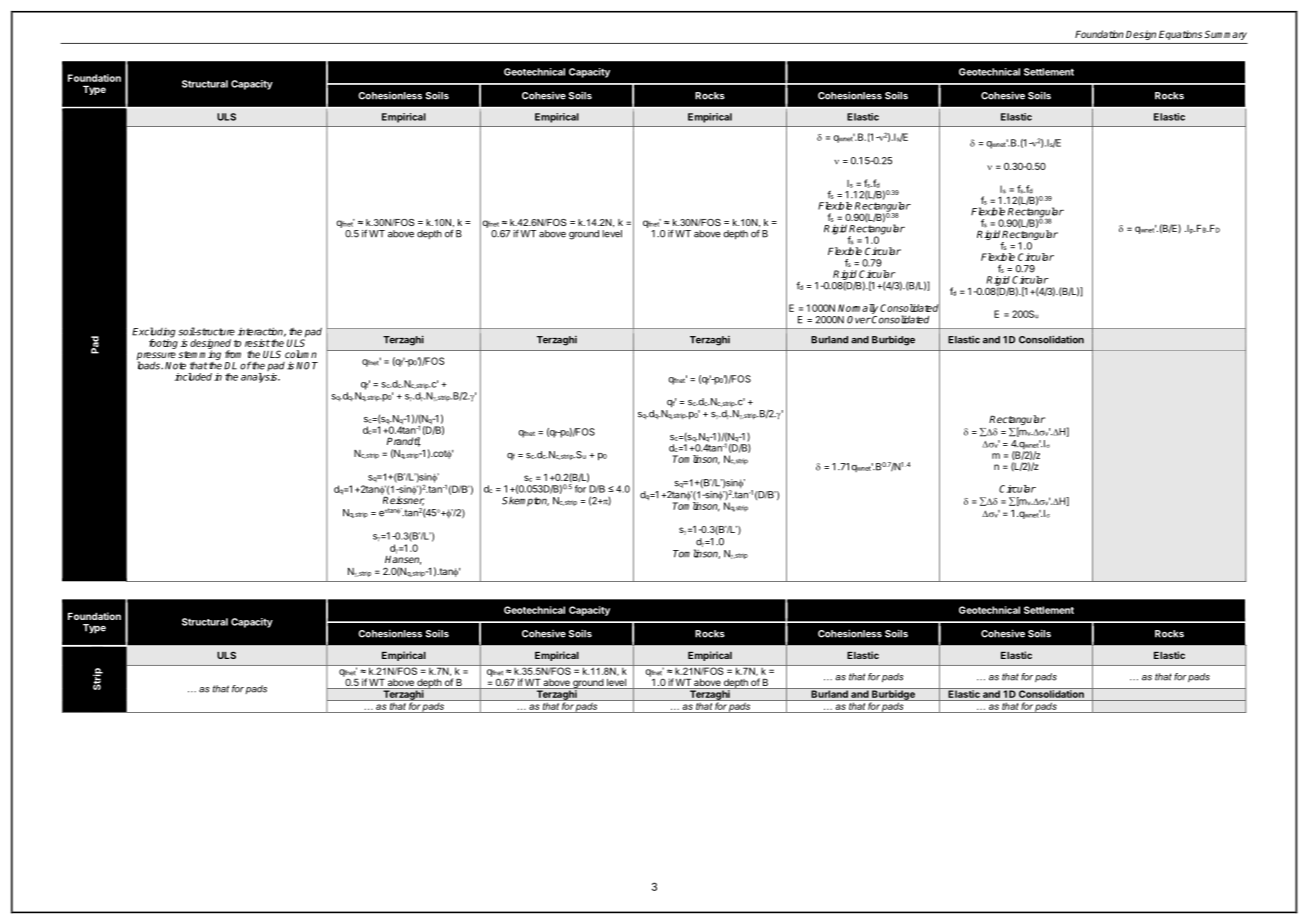  I want to click on column, so click(301, 354).
